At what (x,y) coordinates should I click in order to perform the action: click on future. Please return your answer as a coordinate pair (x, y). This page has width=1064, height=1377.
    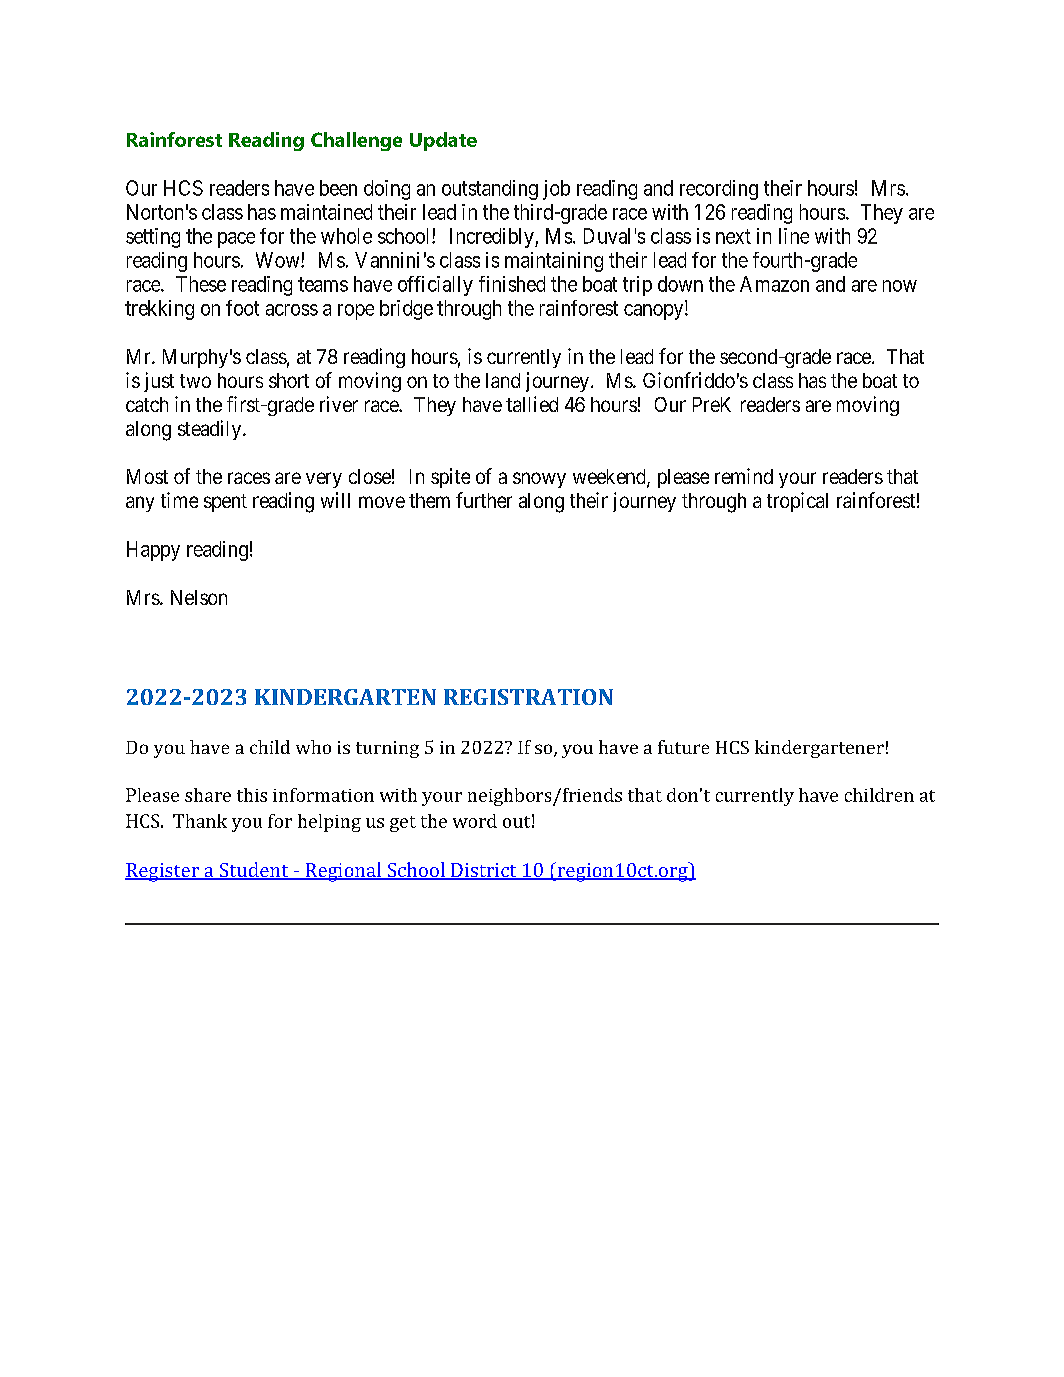
    Looking at the image, I should click on (683, 747).
